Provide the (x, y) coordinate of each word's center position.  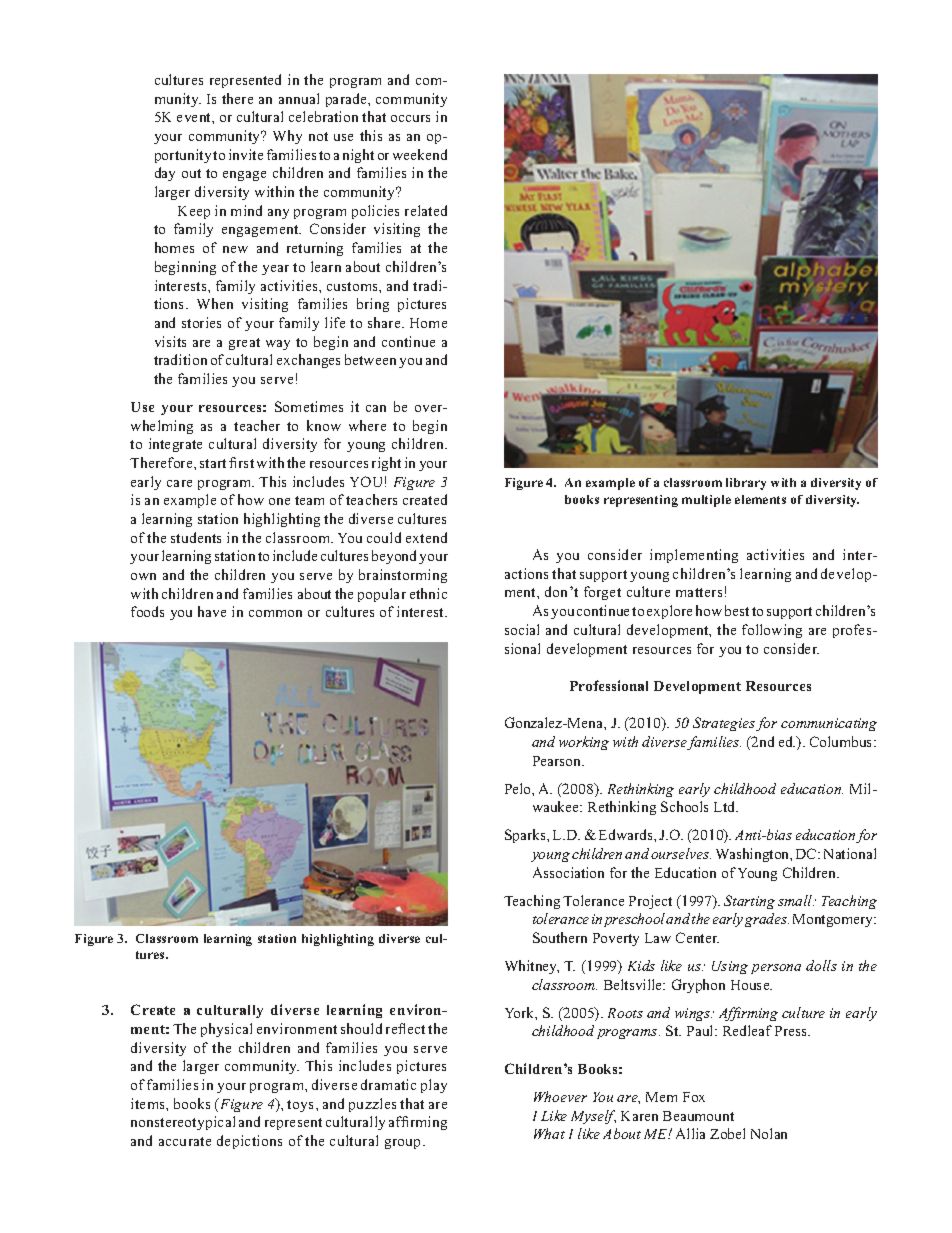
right (386, 464)
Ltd (726, 806)
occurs (410, 118)
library (746, 484)
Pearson (558, 761)
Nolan (769, 1133)
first (241, 462)
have (212, 611)
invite (246, 154)
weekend (420, 154)
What (549, 1133)
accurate (185, 1141)
